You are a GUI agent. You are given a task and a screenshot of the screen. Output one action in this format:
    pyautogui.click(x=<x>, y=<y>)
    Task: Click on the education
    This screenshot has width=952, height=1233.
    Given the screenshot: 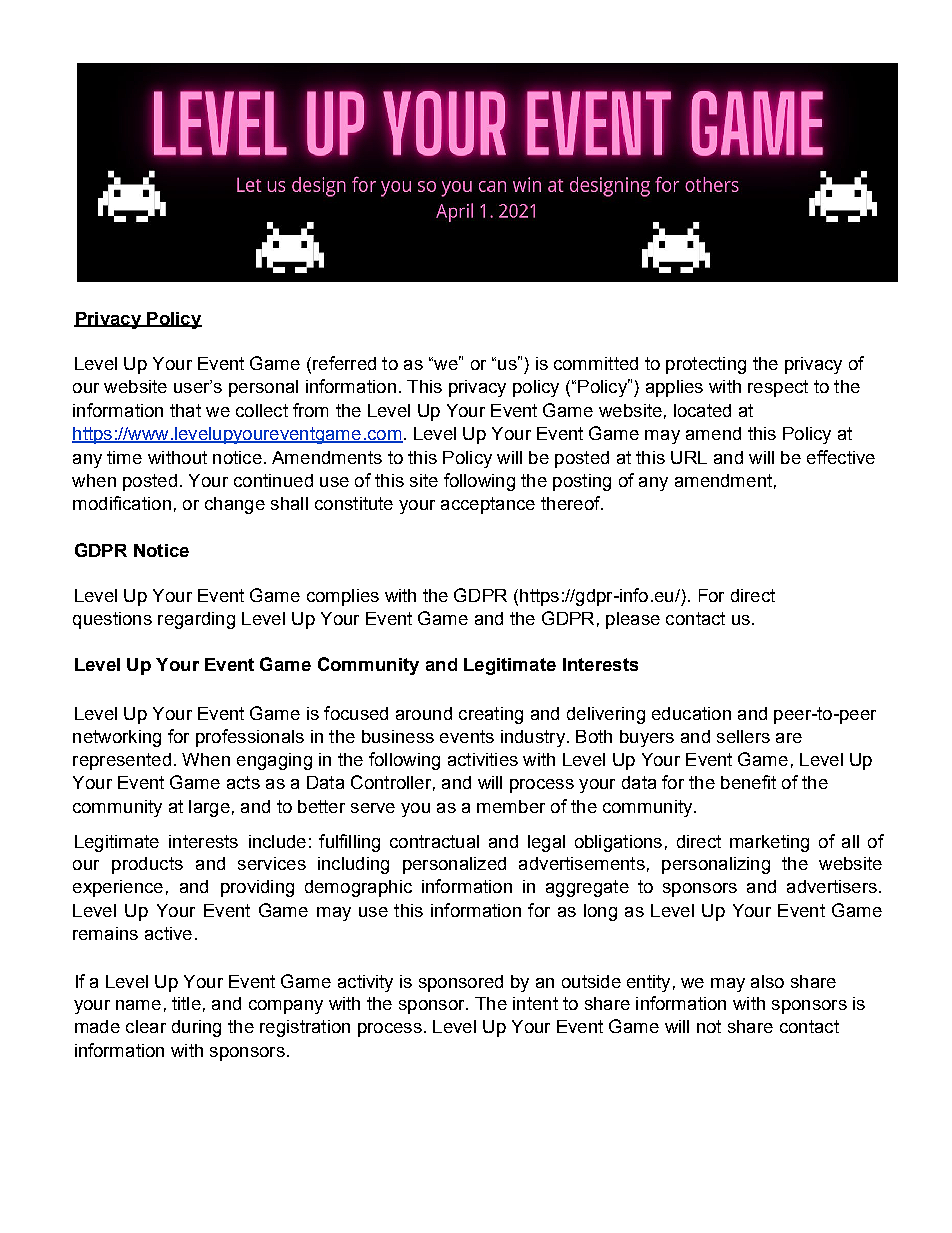 What is the action you would take?
    pyautogui.click(x=691, y=713)
